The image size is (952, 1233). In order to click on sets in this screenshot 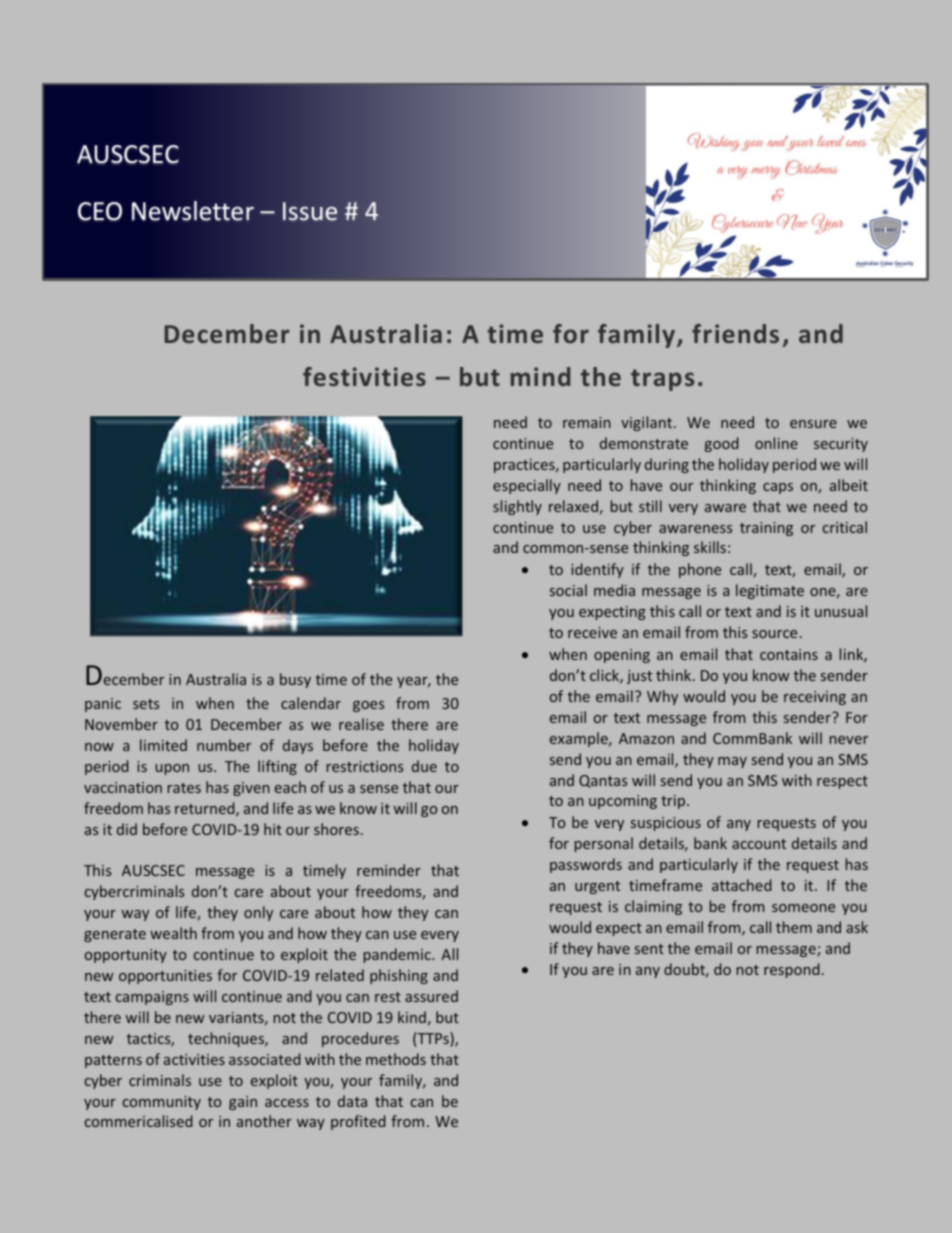, I will do `click(146, 704)`.
